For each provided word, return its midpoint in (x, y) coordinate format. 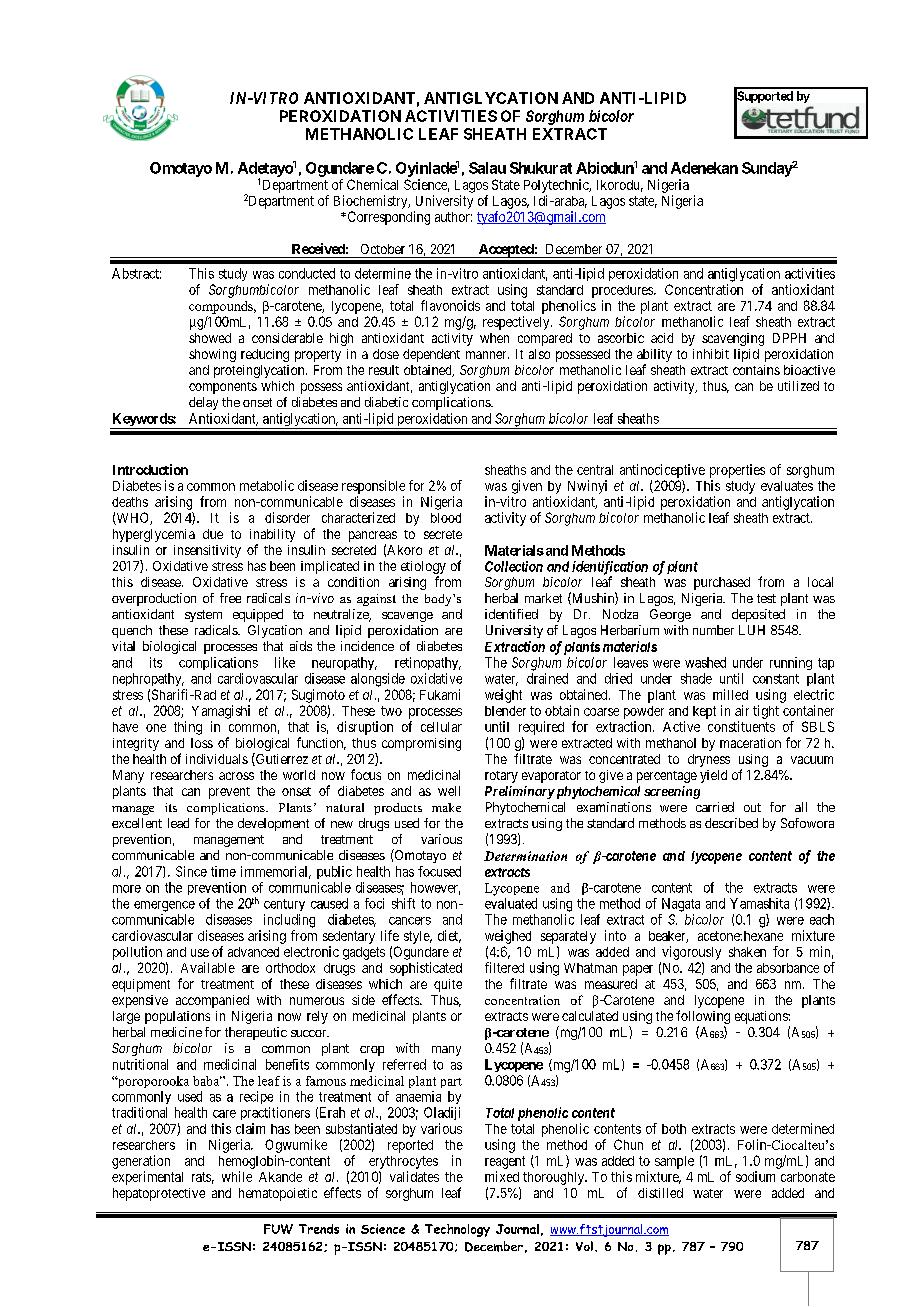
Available (208, 967)
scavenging (733, 339)
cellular (441, 727)
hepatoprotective (159, 1194)
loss (202, 743)
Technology (457, 1230)
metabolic (267, 485)
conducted (307, 273)
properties (737, 471)
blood (446, 518)
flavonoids (450, 305)
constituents (741, 726)
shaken (747, 952)
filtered (504, 967)
